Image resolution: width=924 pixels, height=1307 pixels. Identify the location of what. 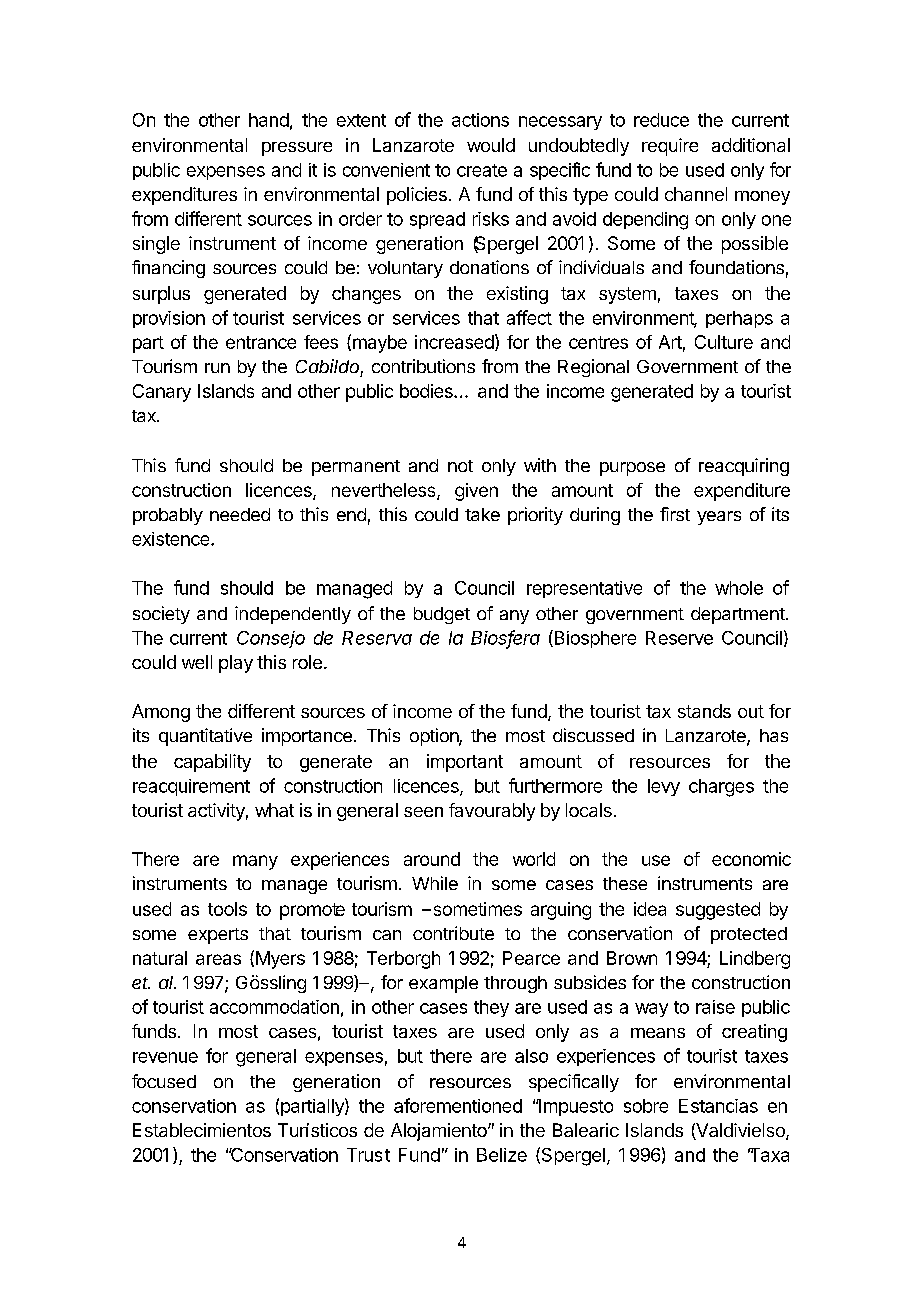
(274, 810).
